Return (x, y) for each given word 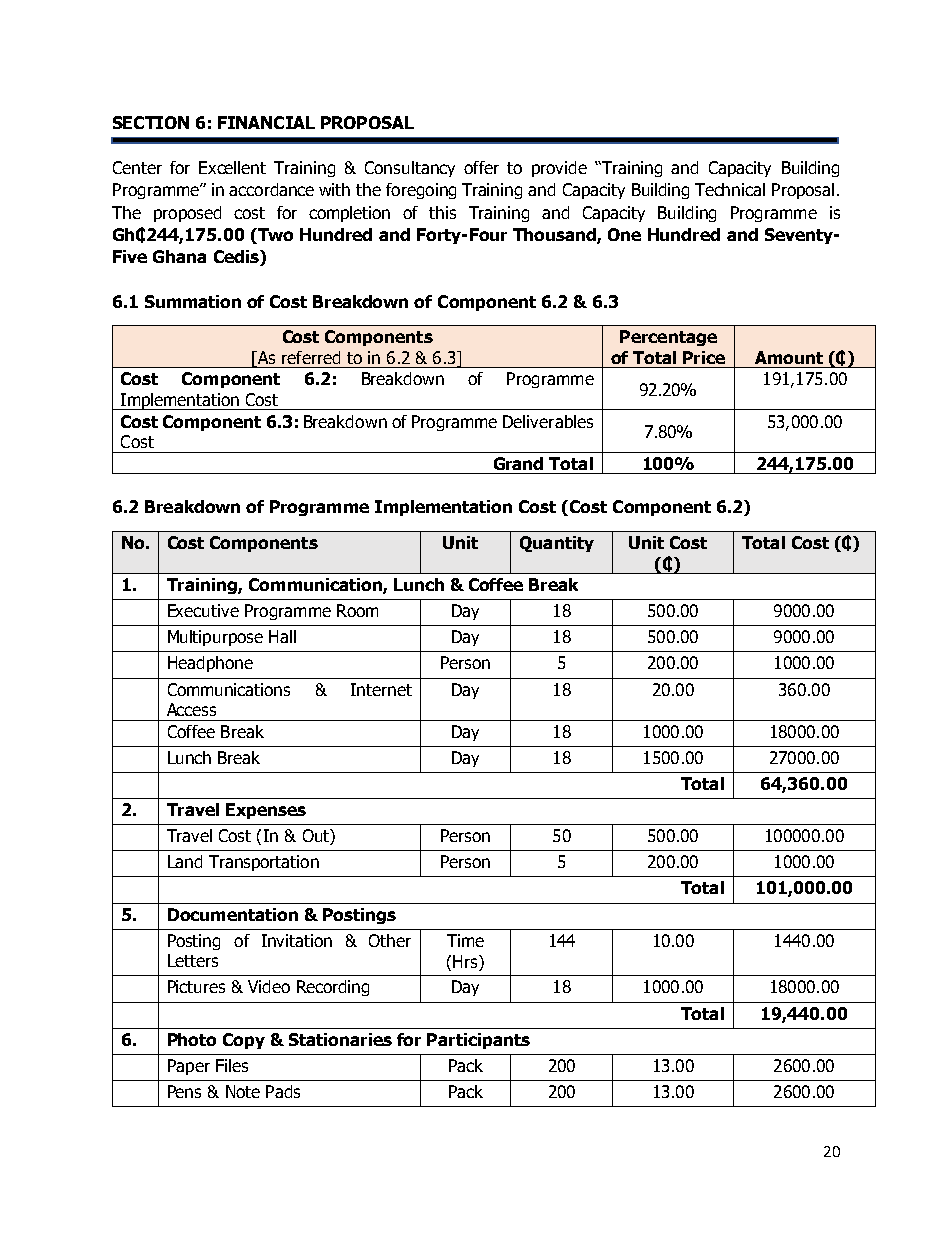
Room (357, 610)
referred (311, 357)
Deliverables (548, 421)
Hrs (466, 961)
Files (232, 1065)
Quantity (557, 544)
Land (185, 861)
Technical (730, 189)
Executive (203, 610)
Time (465, 940)
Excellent (232, 167)
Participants (478, 1041)
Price (704, 357)
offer (481, 167)
